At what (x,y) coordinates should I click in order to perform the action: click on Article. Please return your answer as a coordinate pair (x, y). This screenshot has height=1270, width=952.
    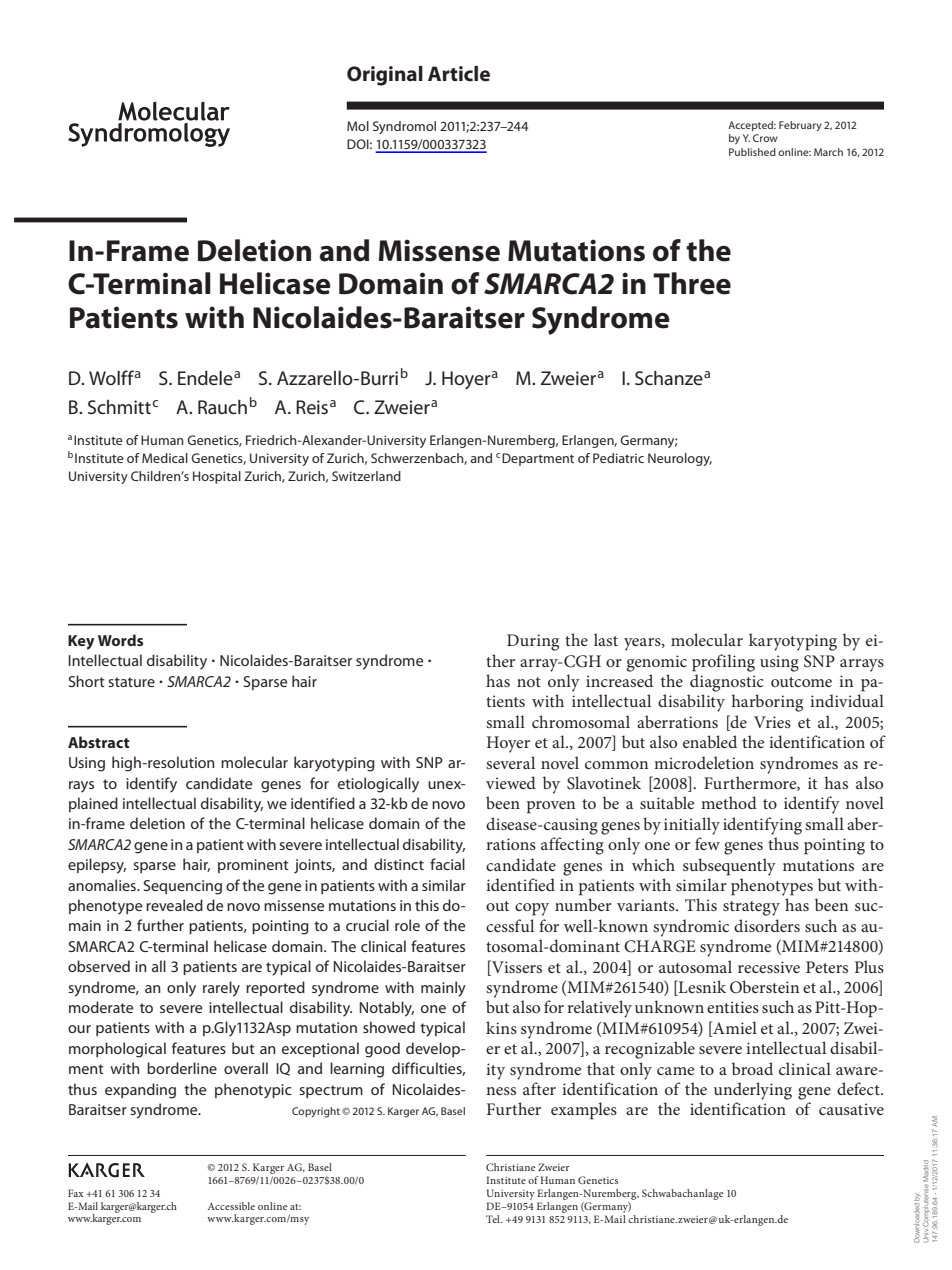
    Looking at the image, I should click on (459, 74).
